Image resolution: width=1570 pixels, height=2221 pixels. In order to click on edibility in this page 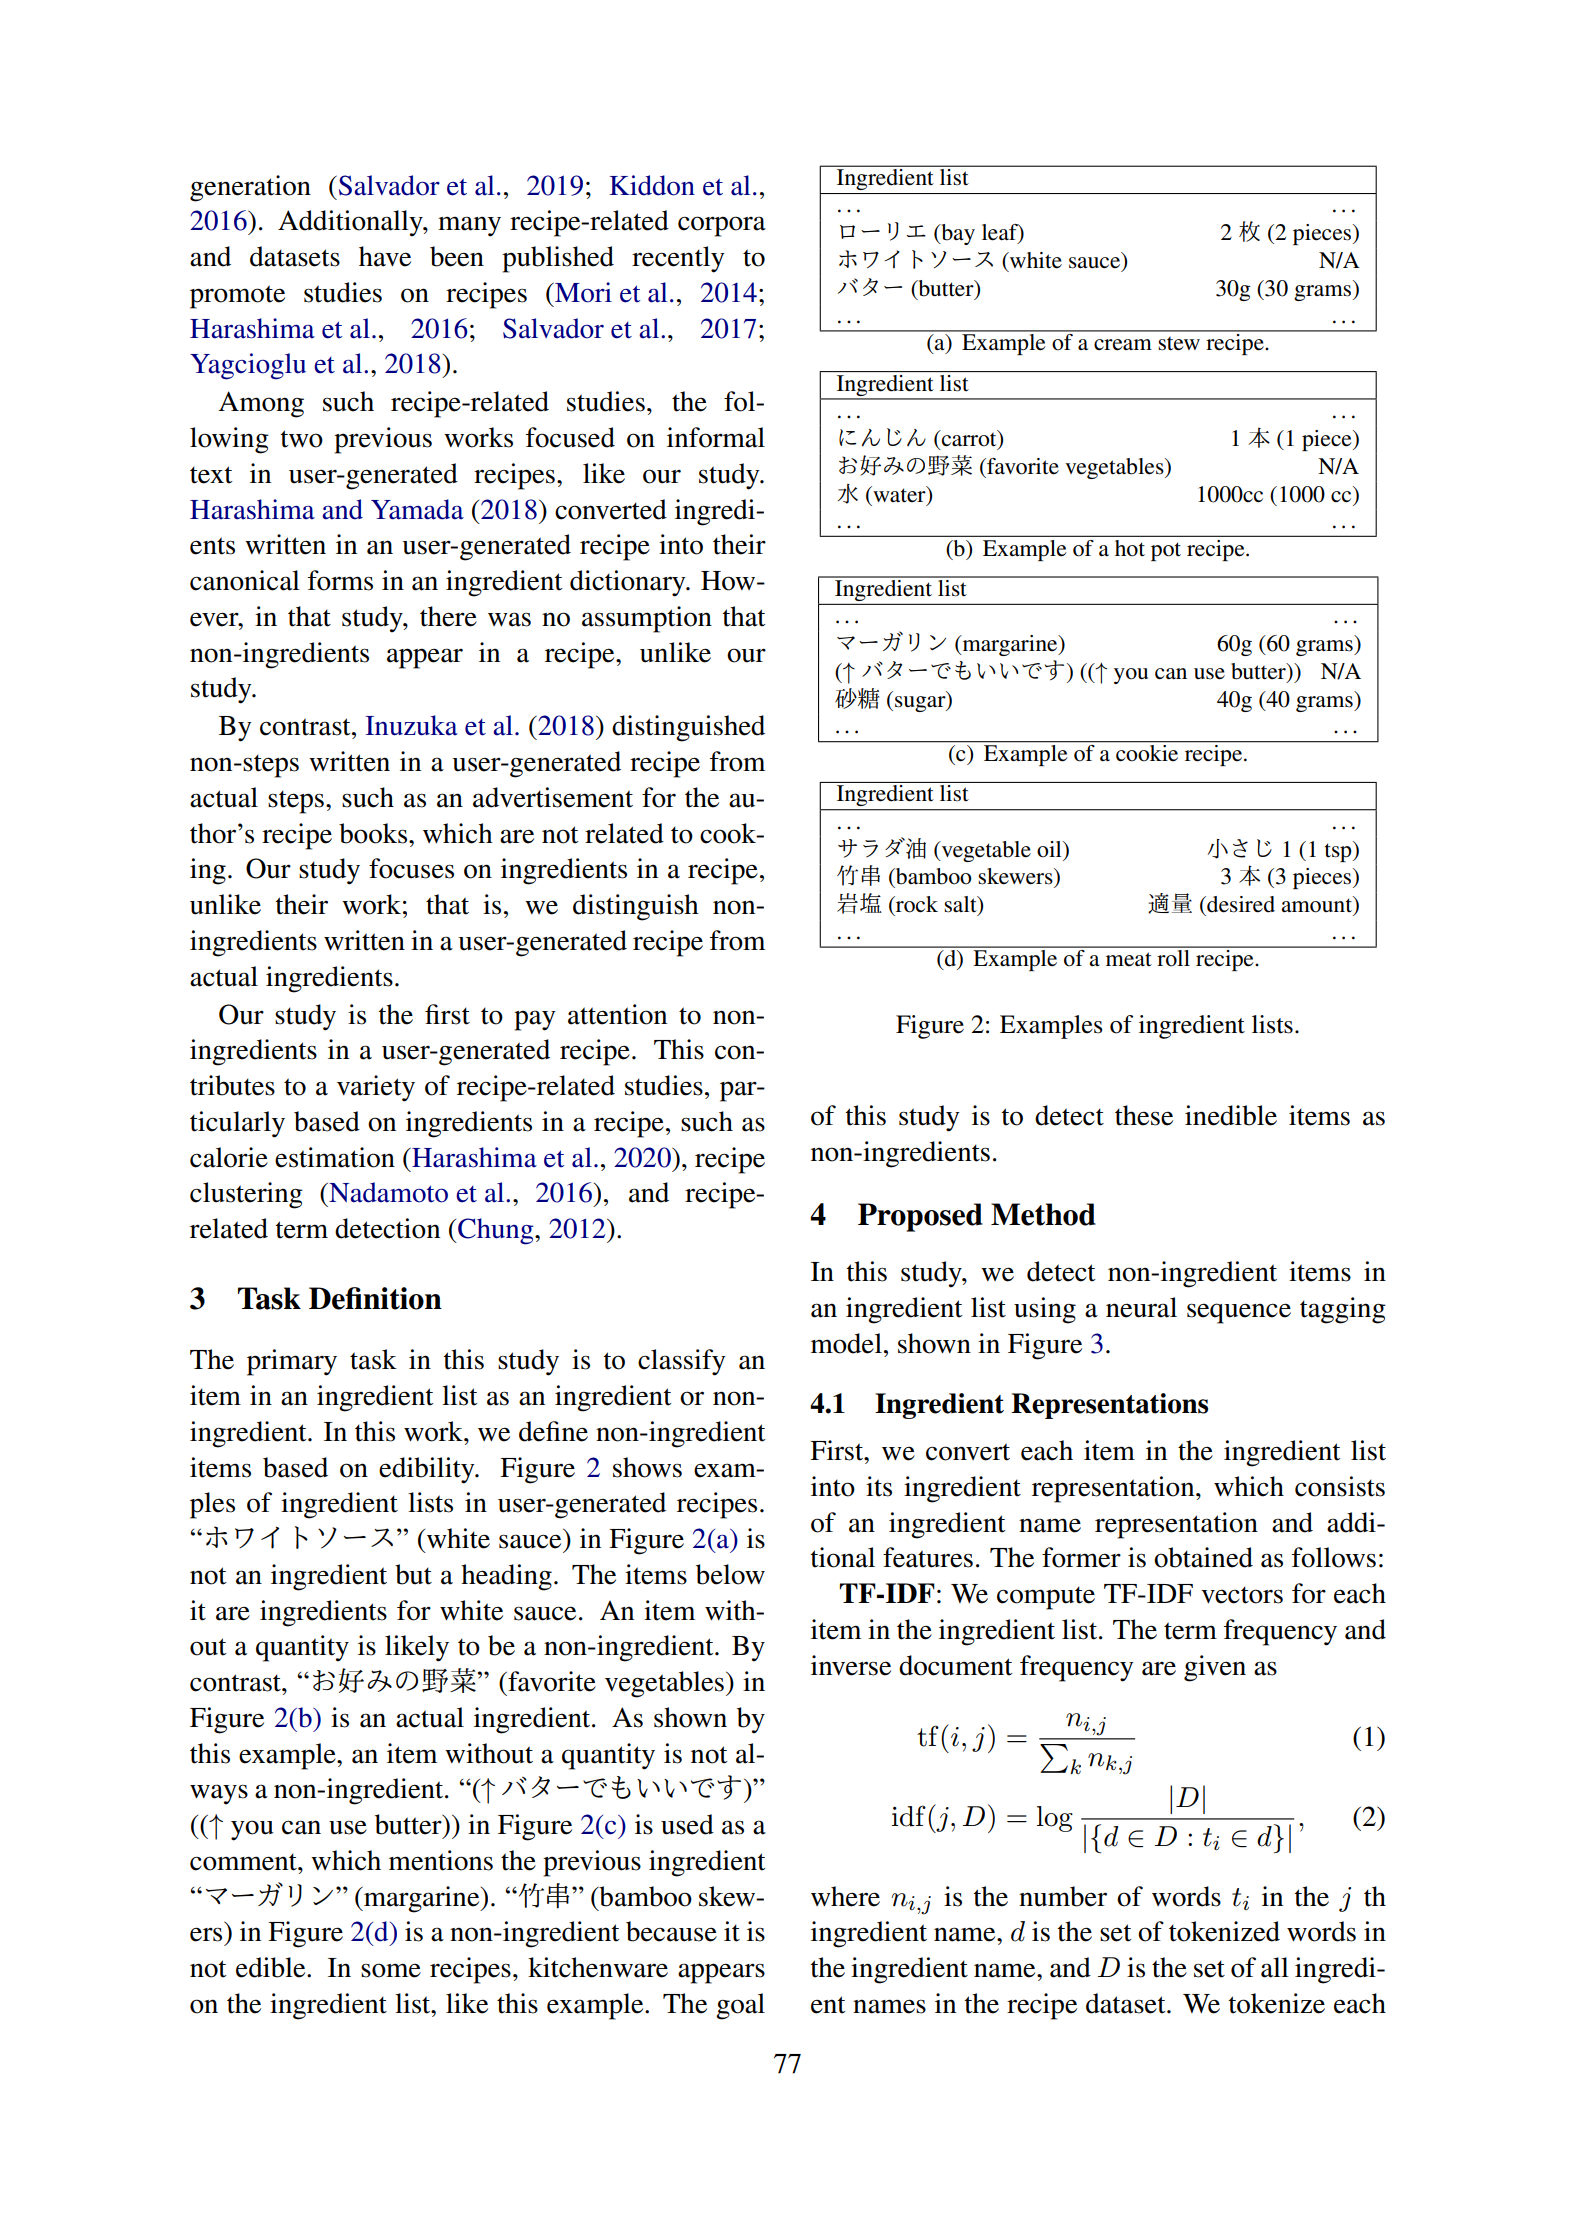, I will do `click(428, 1470)`.
